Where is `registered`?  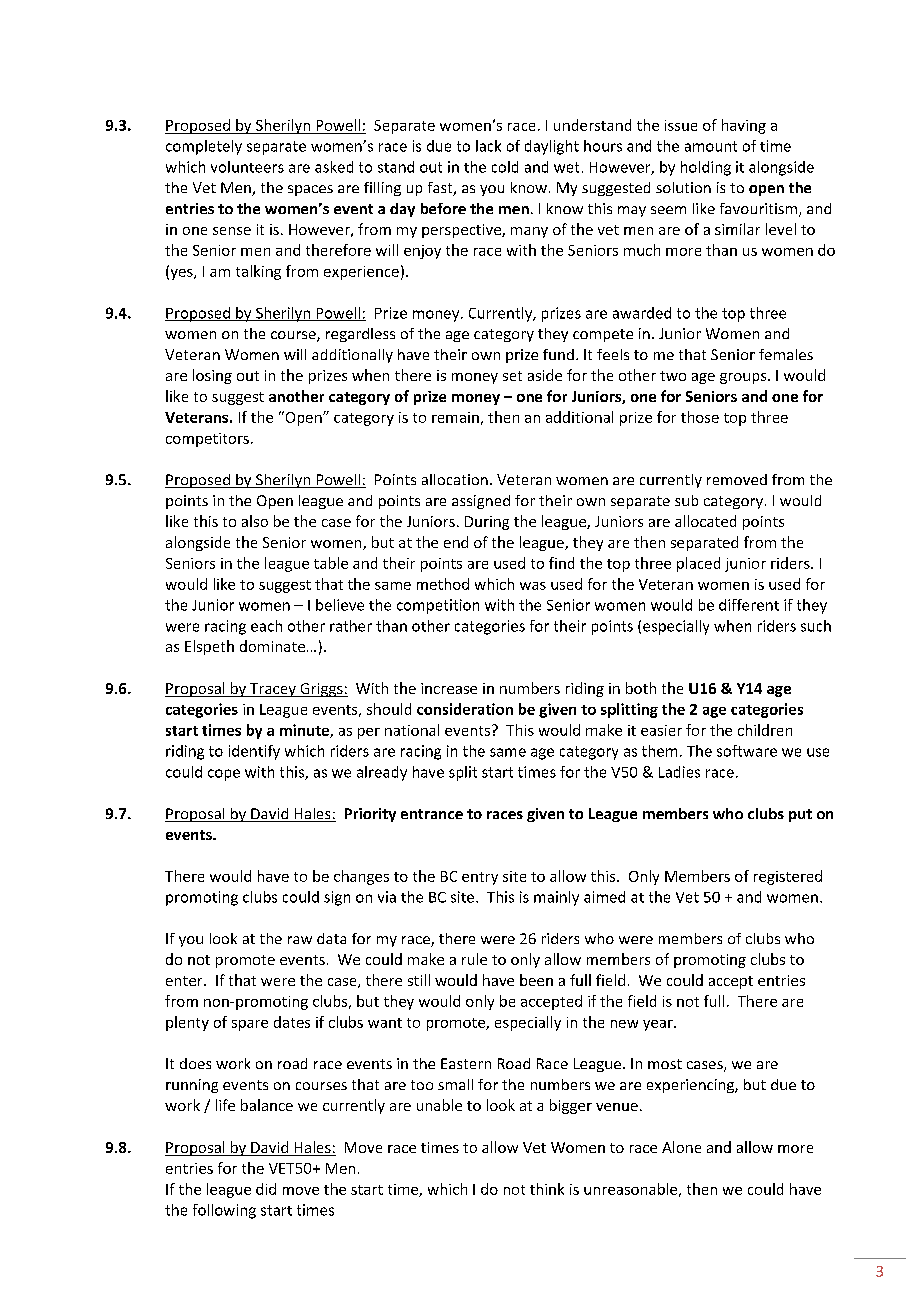 registered is located at coordinates (788, 877).
